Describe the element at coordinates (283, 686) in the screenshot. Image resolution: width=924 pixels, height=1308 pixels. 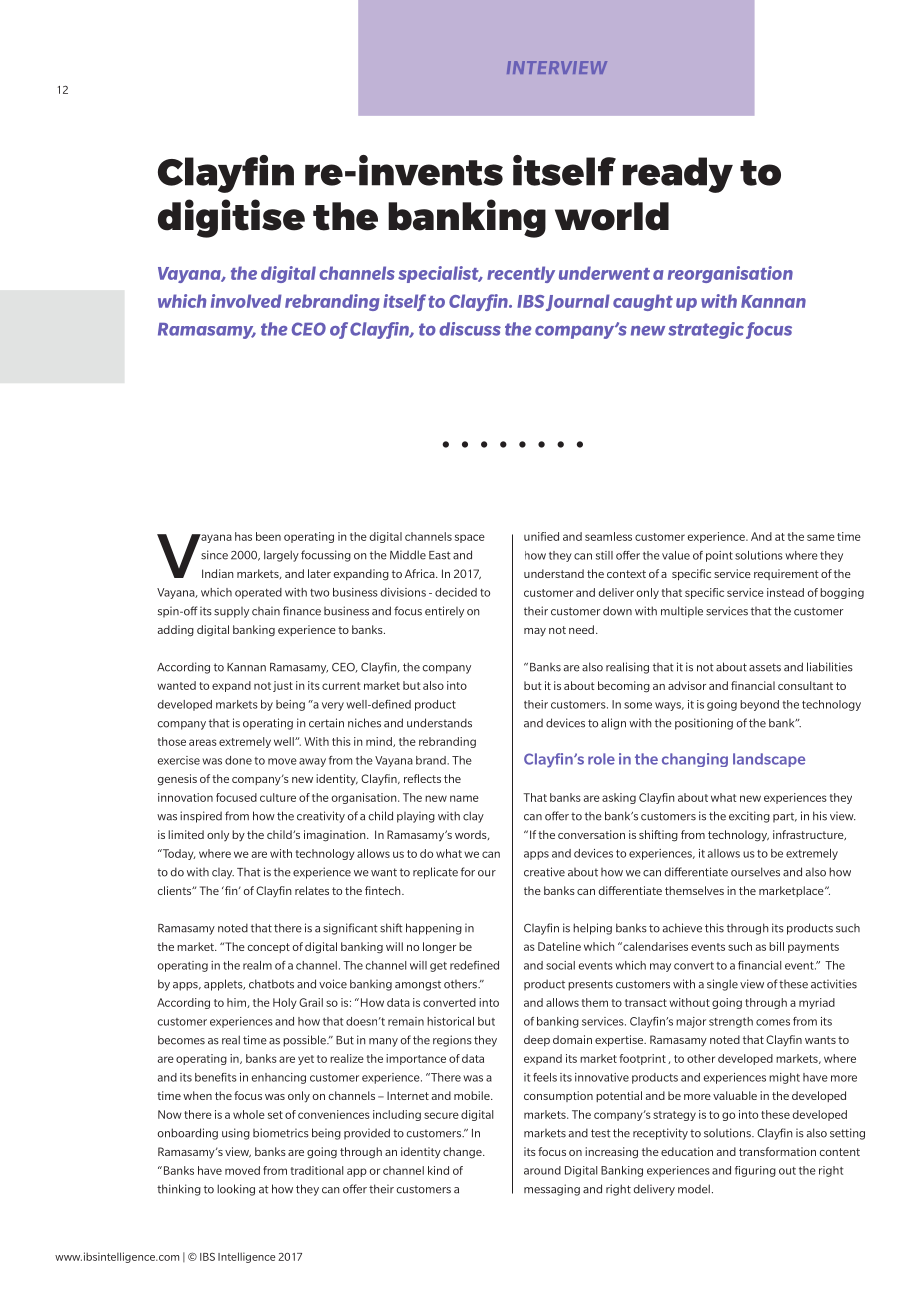
I see `just` at that location.
